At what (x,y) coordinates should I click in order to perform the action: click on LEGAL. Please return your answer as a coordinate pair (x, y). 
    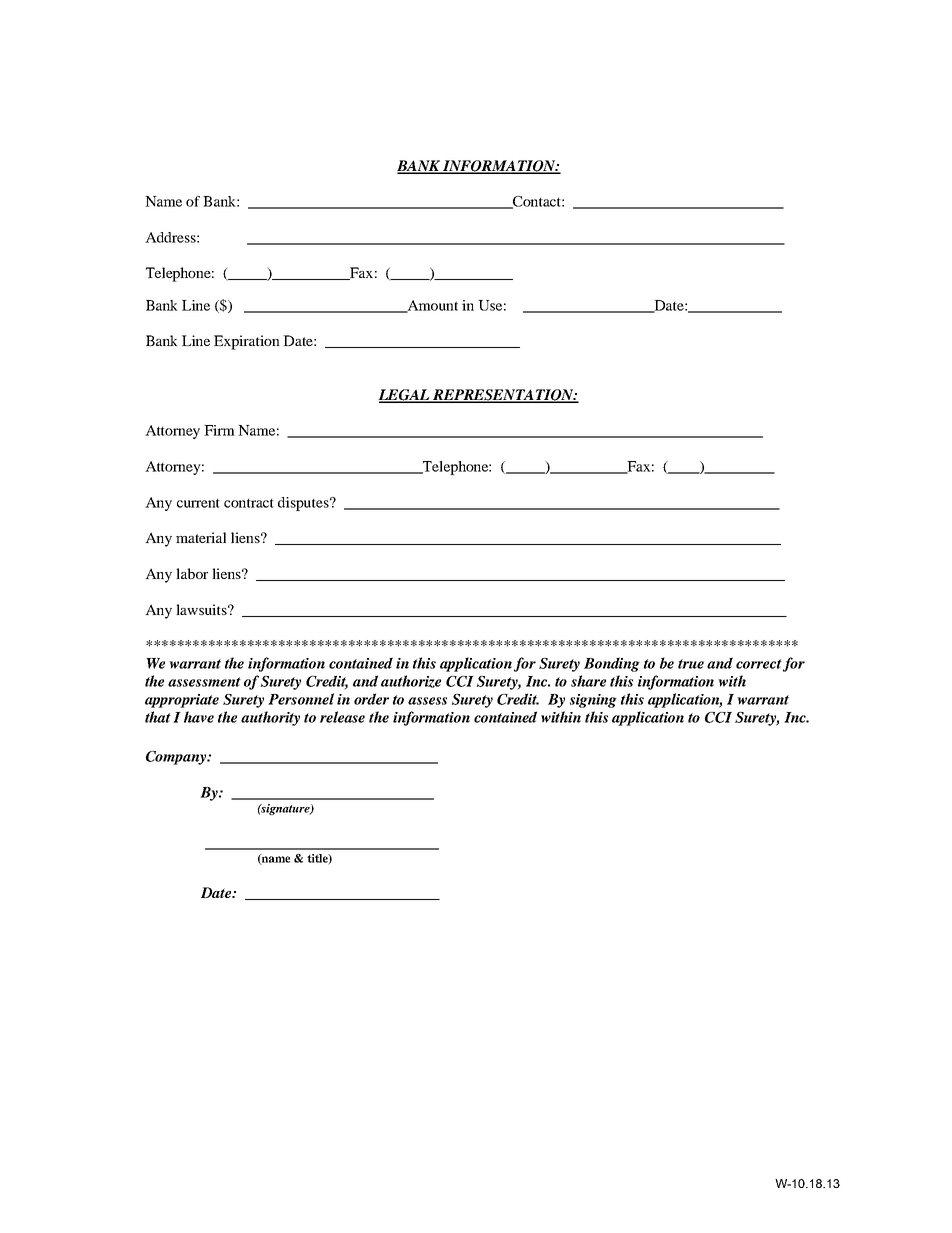
    Looking at the image, I should click on (405, 396).
